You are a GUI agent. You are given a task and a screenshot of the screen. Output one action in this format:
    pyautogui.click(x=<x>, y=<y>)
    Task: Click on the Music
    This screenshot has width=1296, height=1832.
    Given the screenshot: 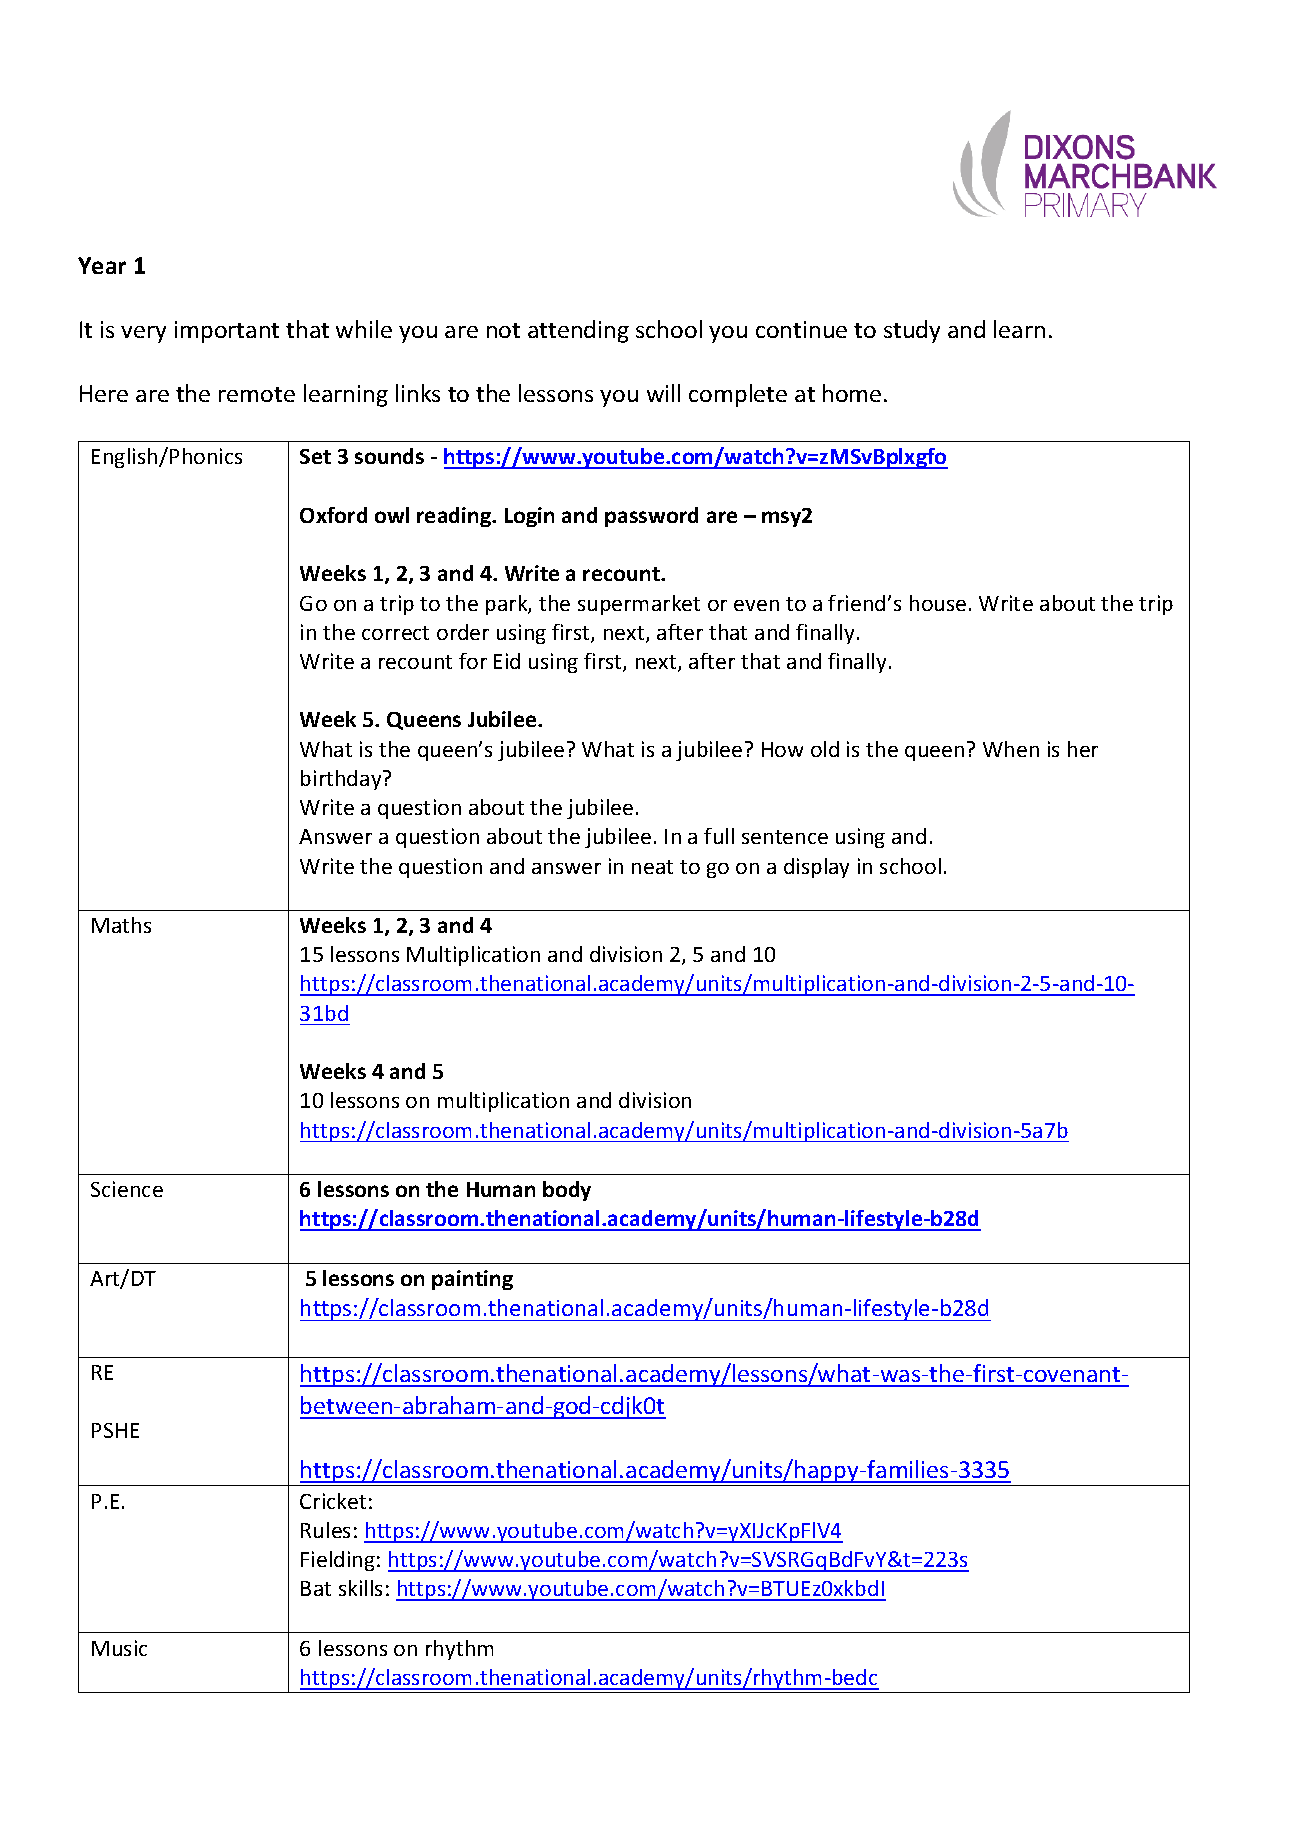 What is the action you would take?
    pyautogui.click(x=119, y=1648)
